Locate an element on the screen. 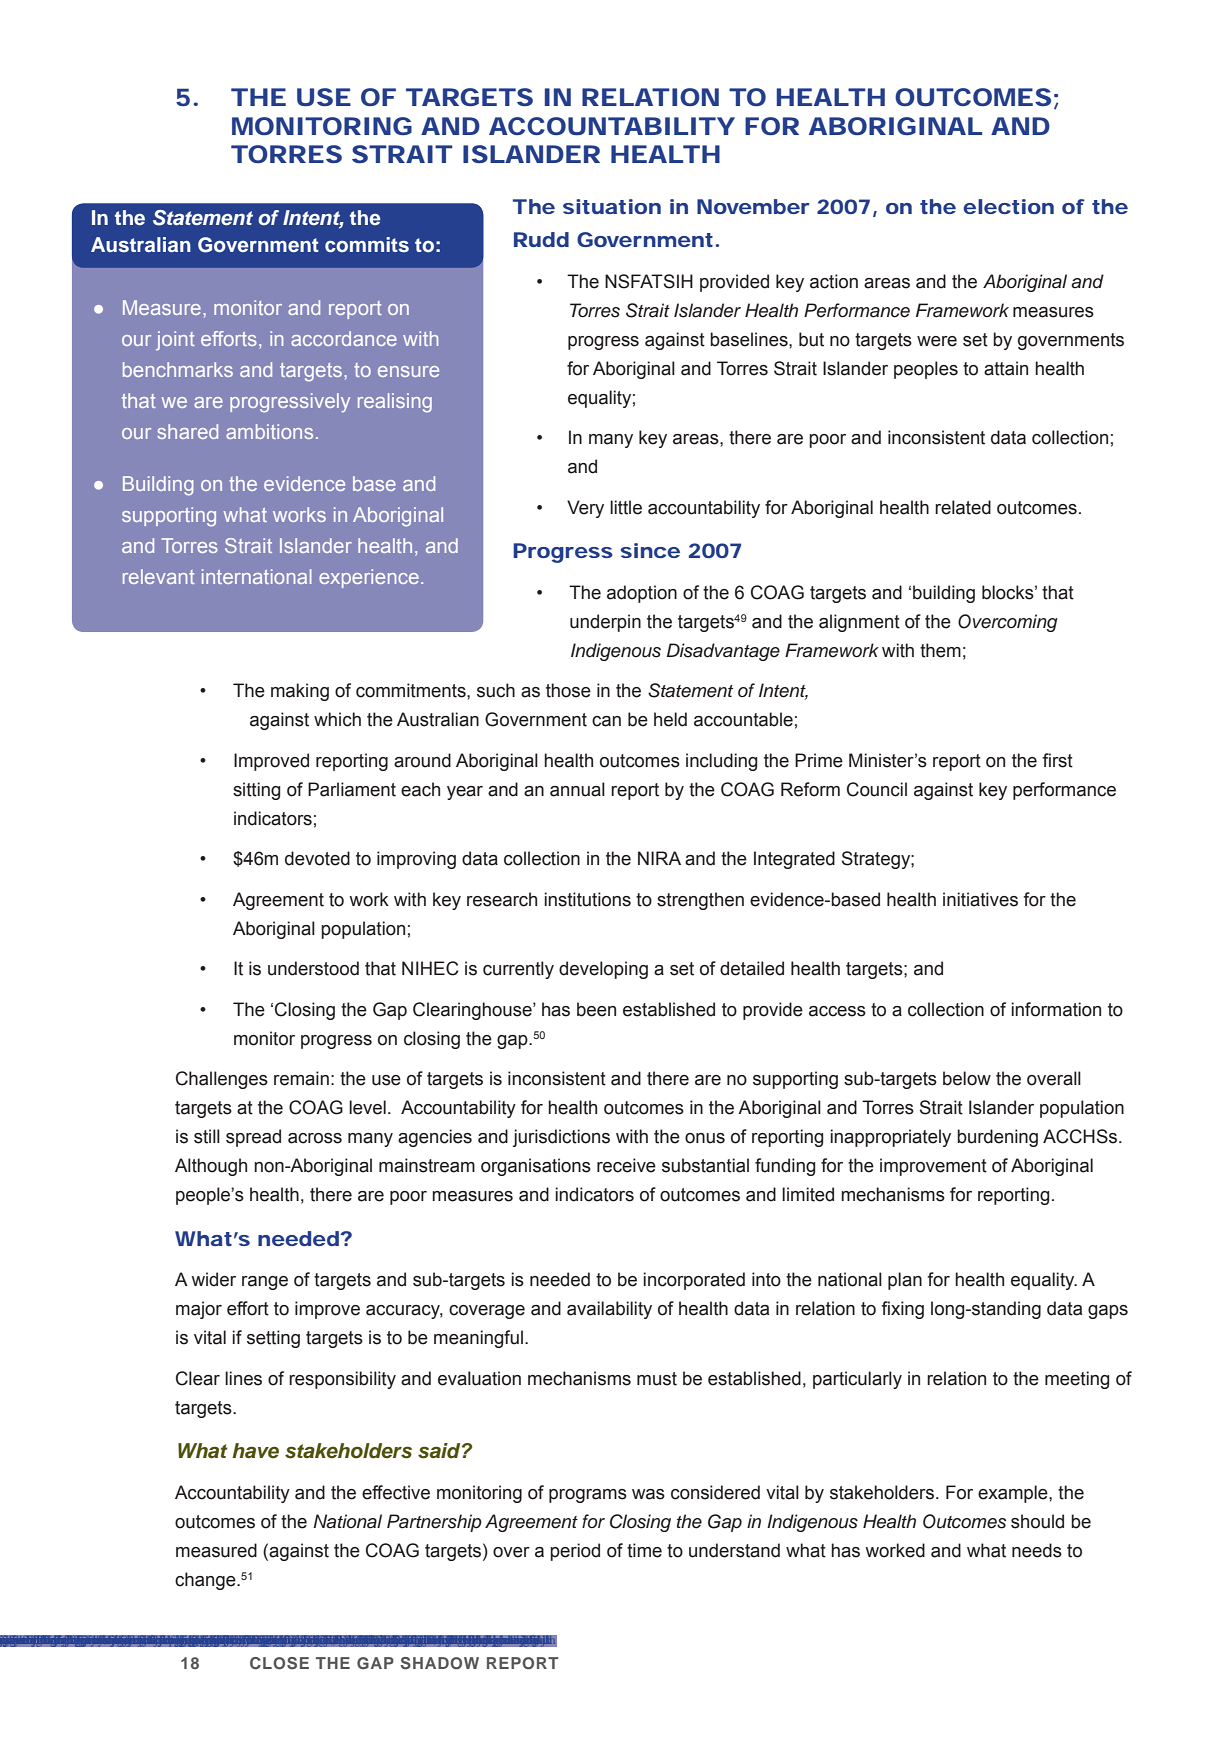 The width and height of the screenshot is (1228, 1738). CLOSE is located at coordinates (279, 1663).
